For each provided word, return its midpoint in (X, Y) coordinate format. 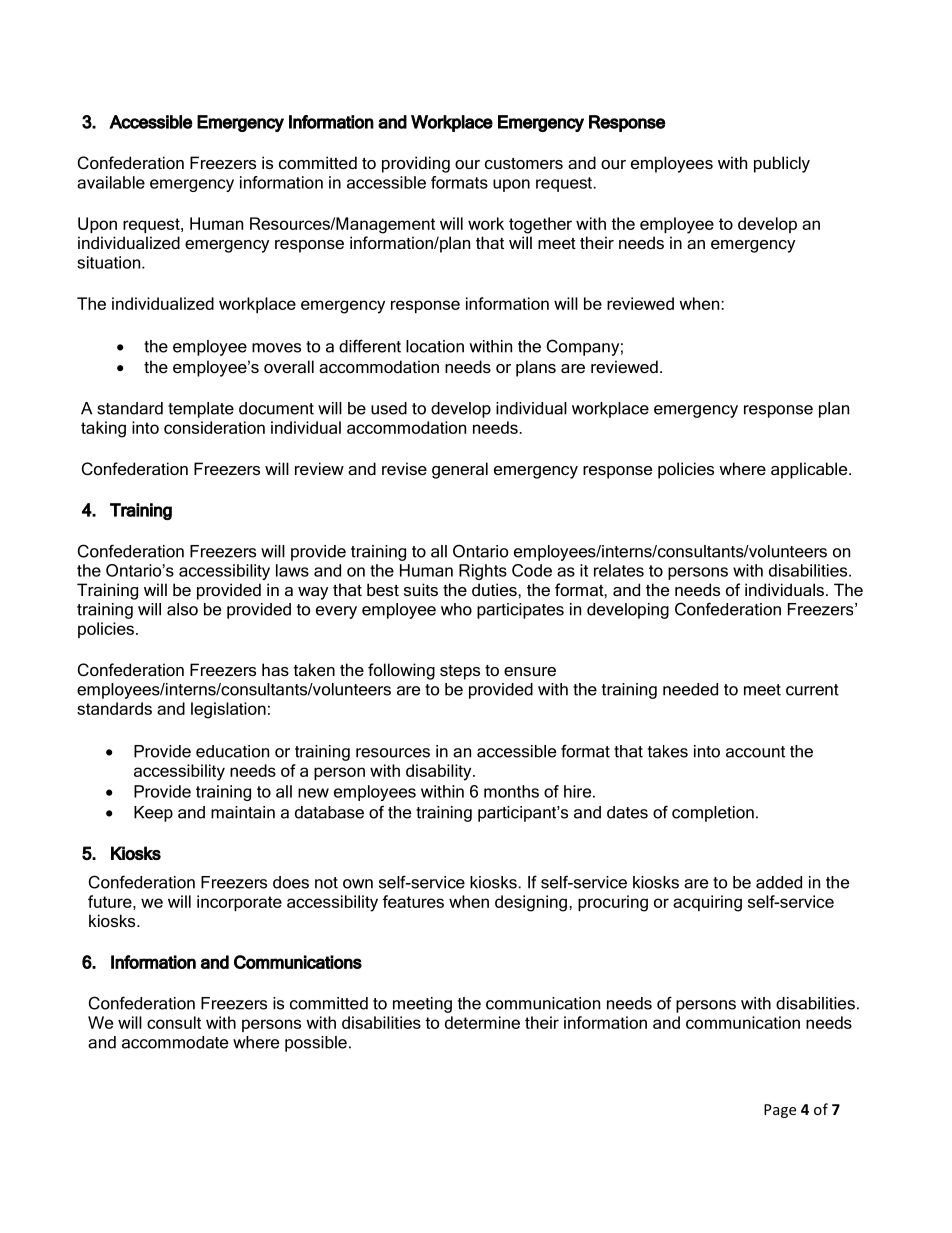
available (111, 182)
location (435, 346)
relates (619, 570)
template (201, 410)
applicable (810, 470)
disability (440, 772)
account (755, 752)
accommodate (175, 1042)
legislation (228, 710)
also (182, 609)
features (413, 901)
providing (416, 164)
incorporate (239, 903)
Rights (483, 572)
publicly (782, 164)
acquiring (707, 903)
